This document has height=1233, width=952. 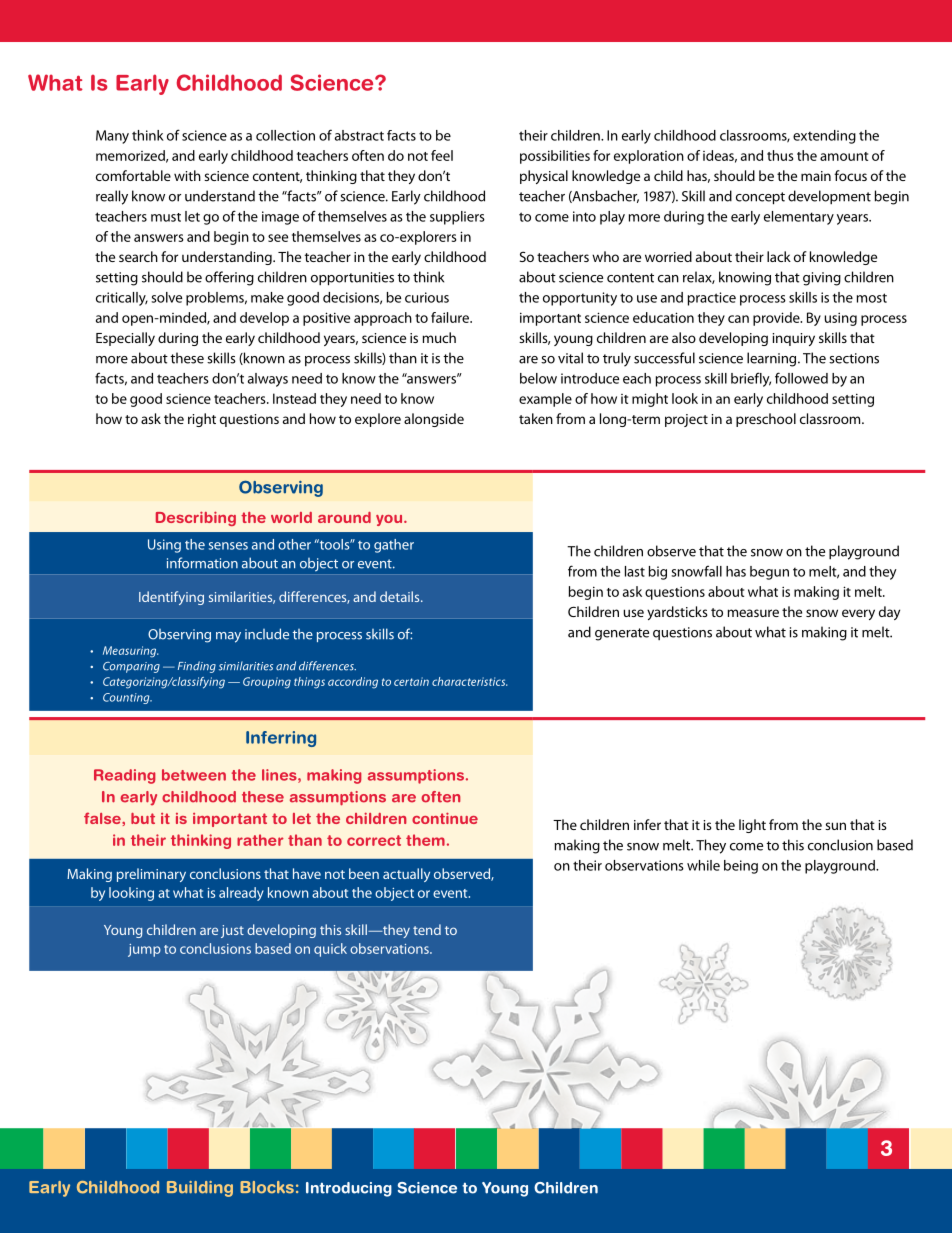 What do you see at coordinates (780, 155) in the document?
I see `thus` at bounding box center [780, 155].
